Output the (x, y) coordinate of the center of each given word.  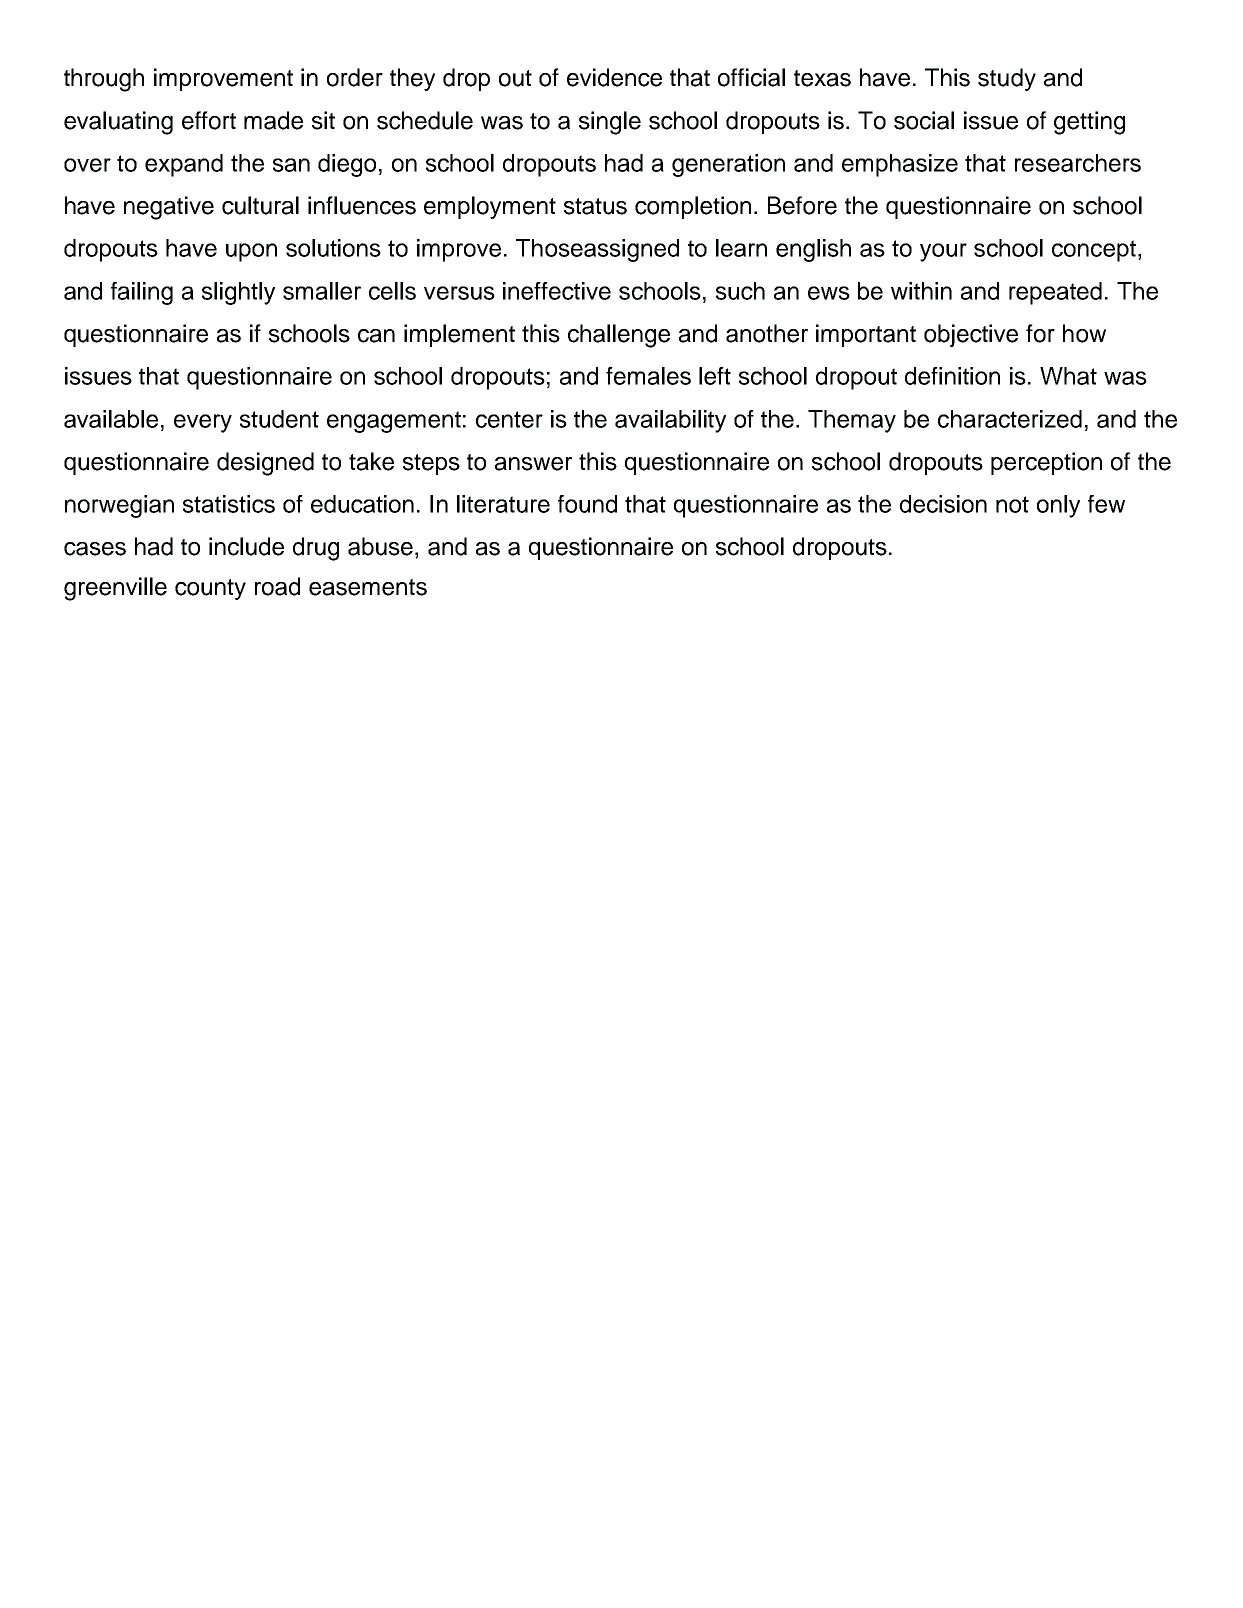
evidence (614, 77)
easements (368, 587)
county (210, 589)
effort (209, 120)
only (1058, 506)
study (1007, 79)
